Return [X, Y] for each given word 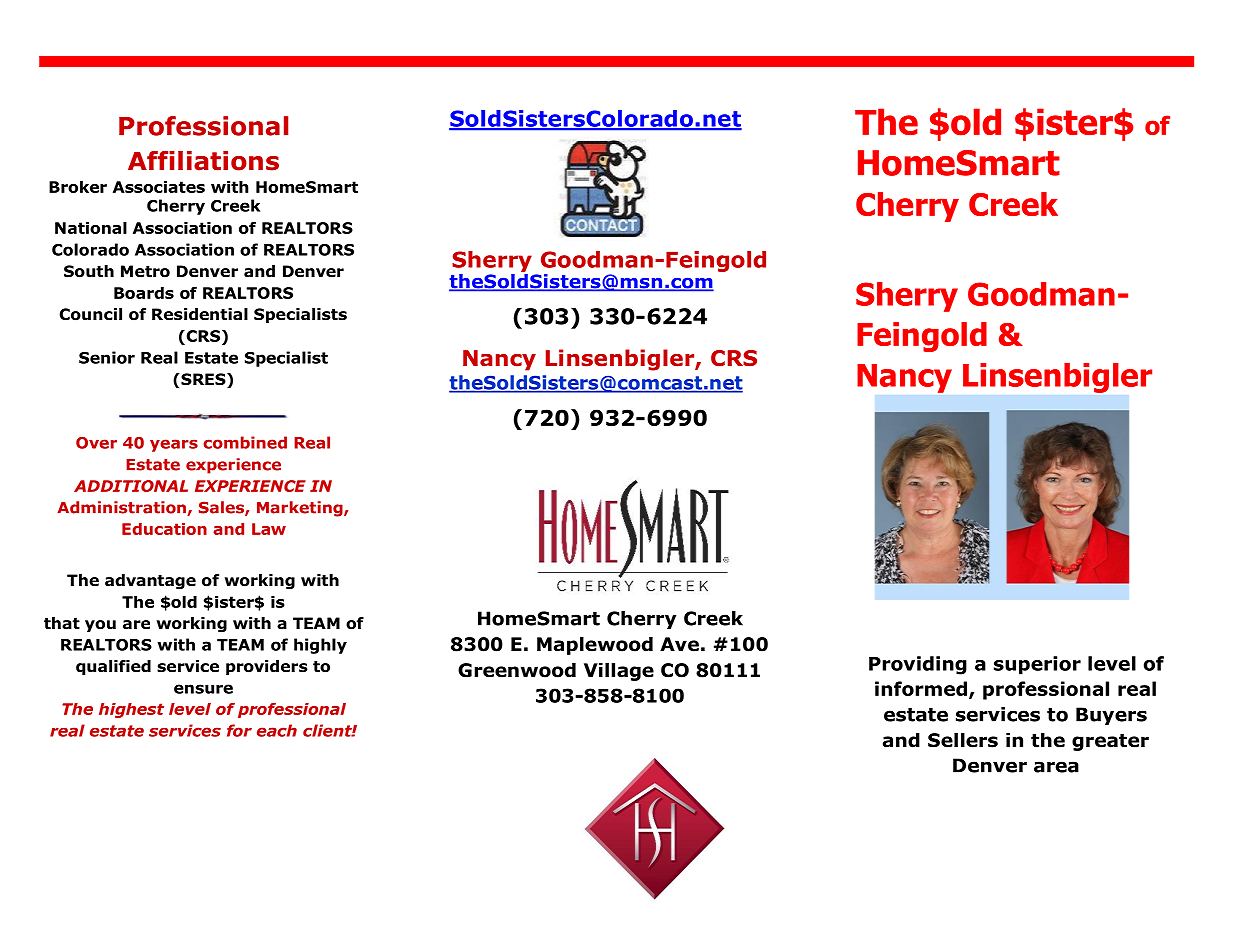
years [174, 445]
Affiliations [203, 161]
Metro [145, 271]
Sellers [963, 740]
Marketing [301, 509]
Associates [159, 187]
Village [619, 672]
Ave [679, 644]
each [277, 730]
